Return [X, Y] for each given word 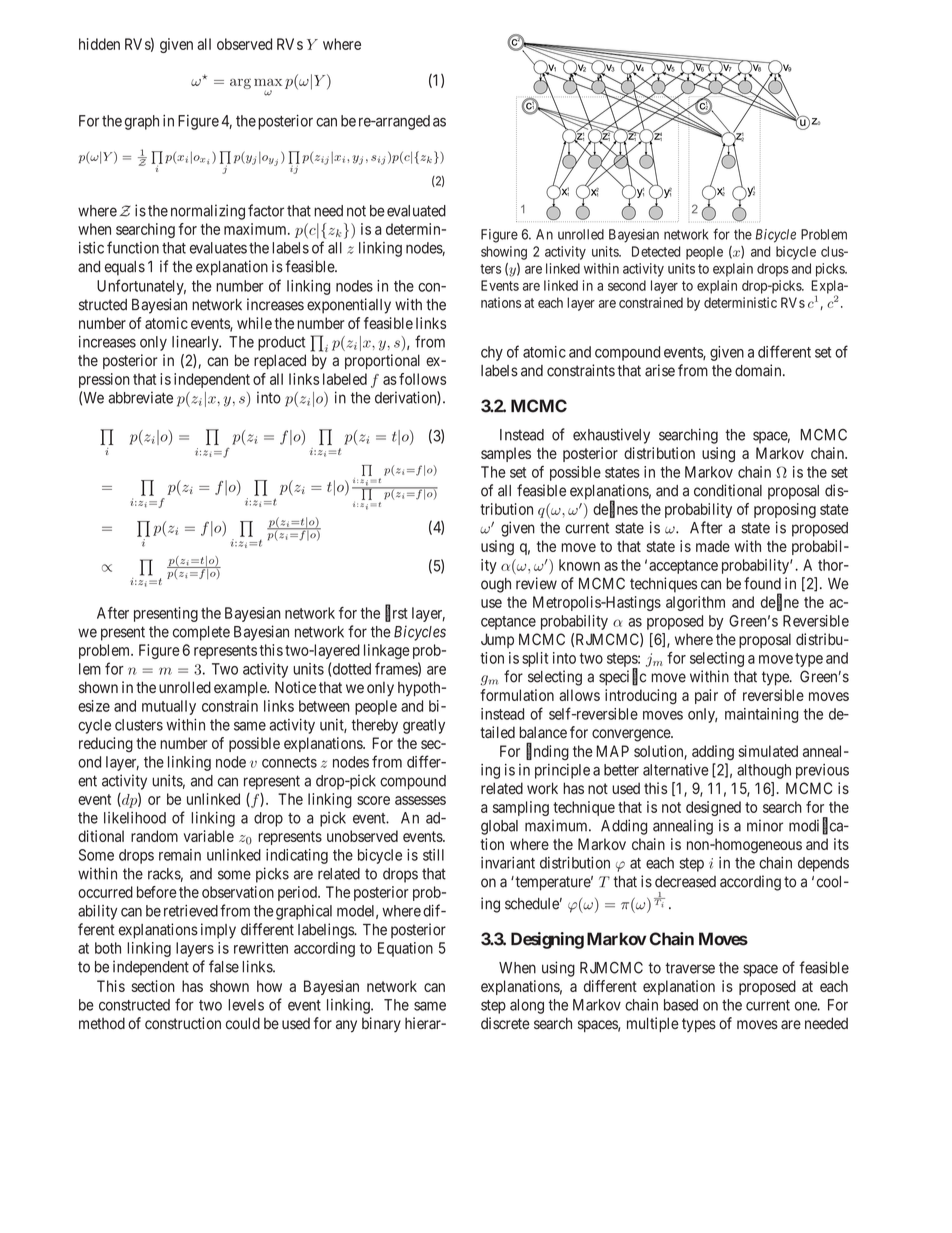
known [579, 565]
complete [201, 633]
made [713, 546]
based [681, 1005]
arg [240, 84]
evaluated [416, 211]
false [224, 966]
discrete [505, 1023]
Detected [656, 251]
